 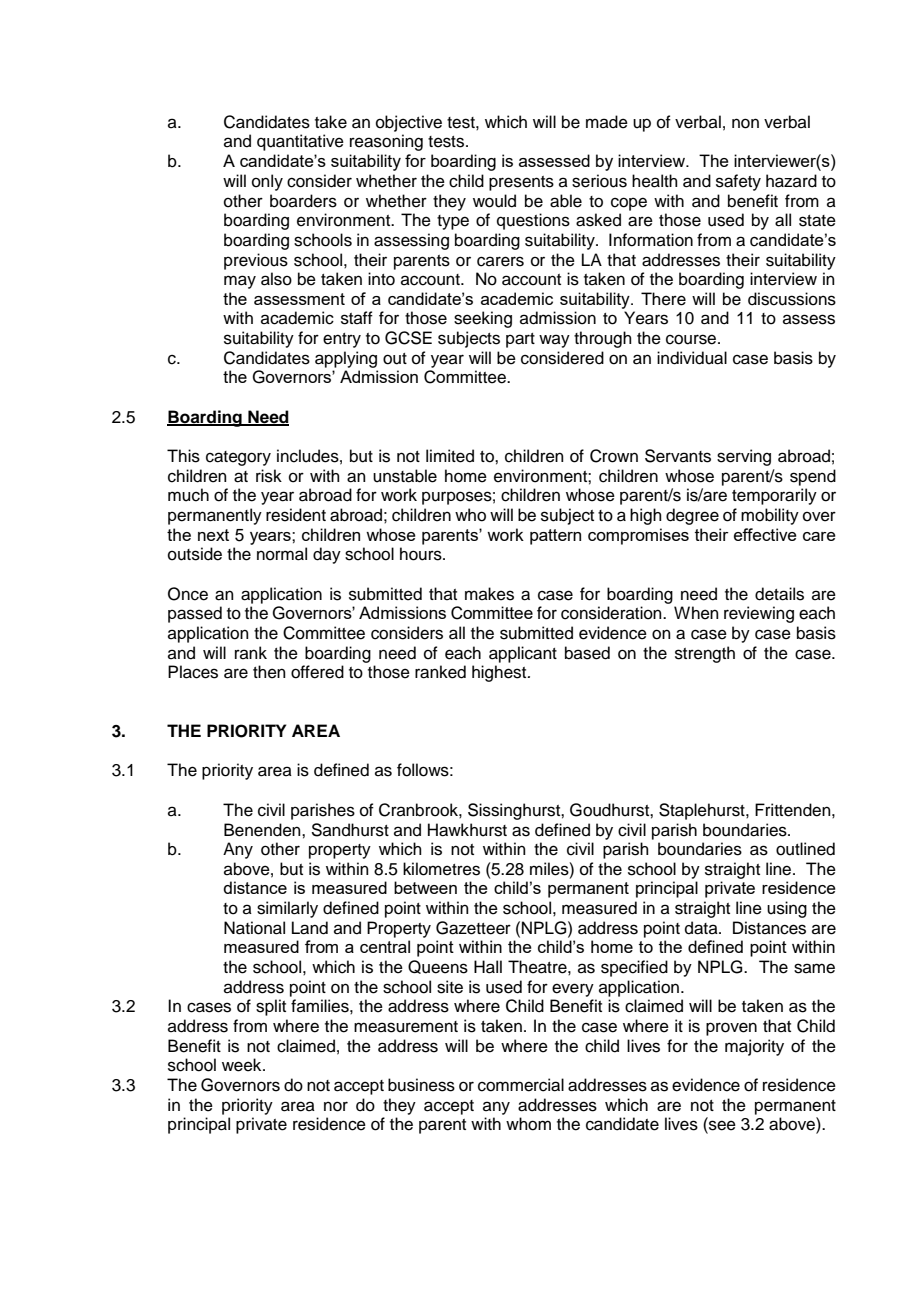 I want to click on part, so click(x=520, y=340).
